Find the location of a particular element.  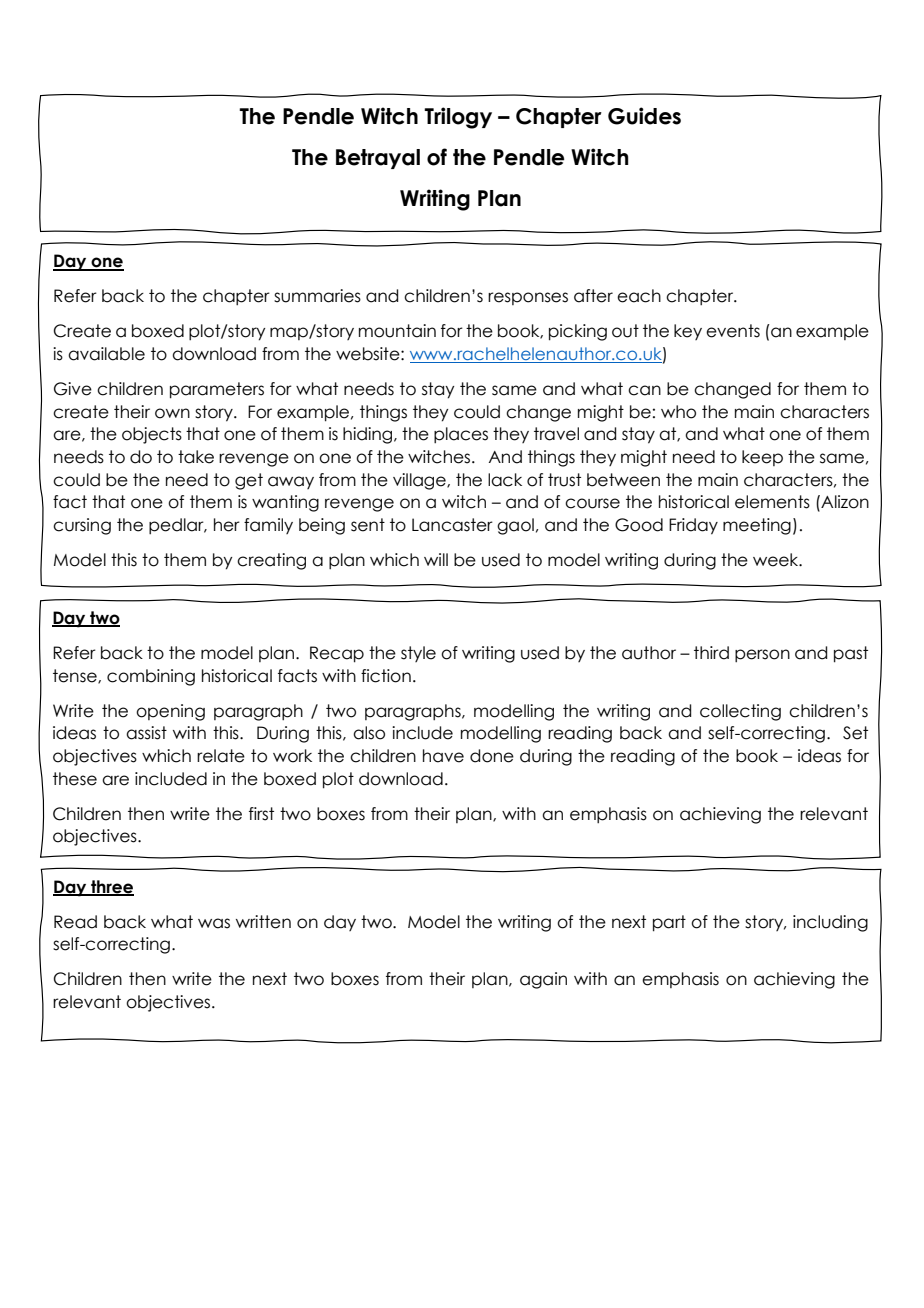

was is located at coordinates (214, 923).
